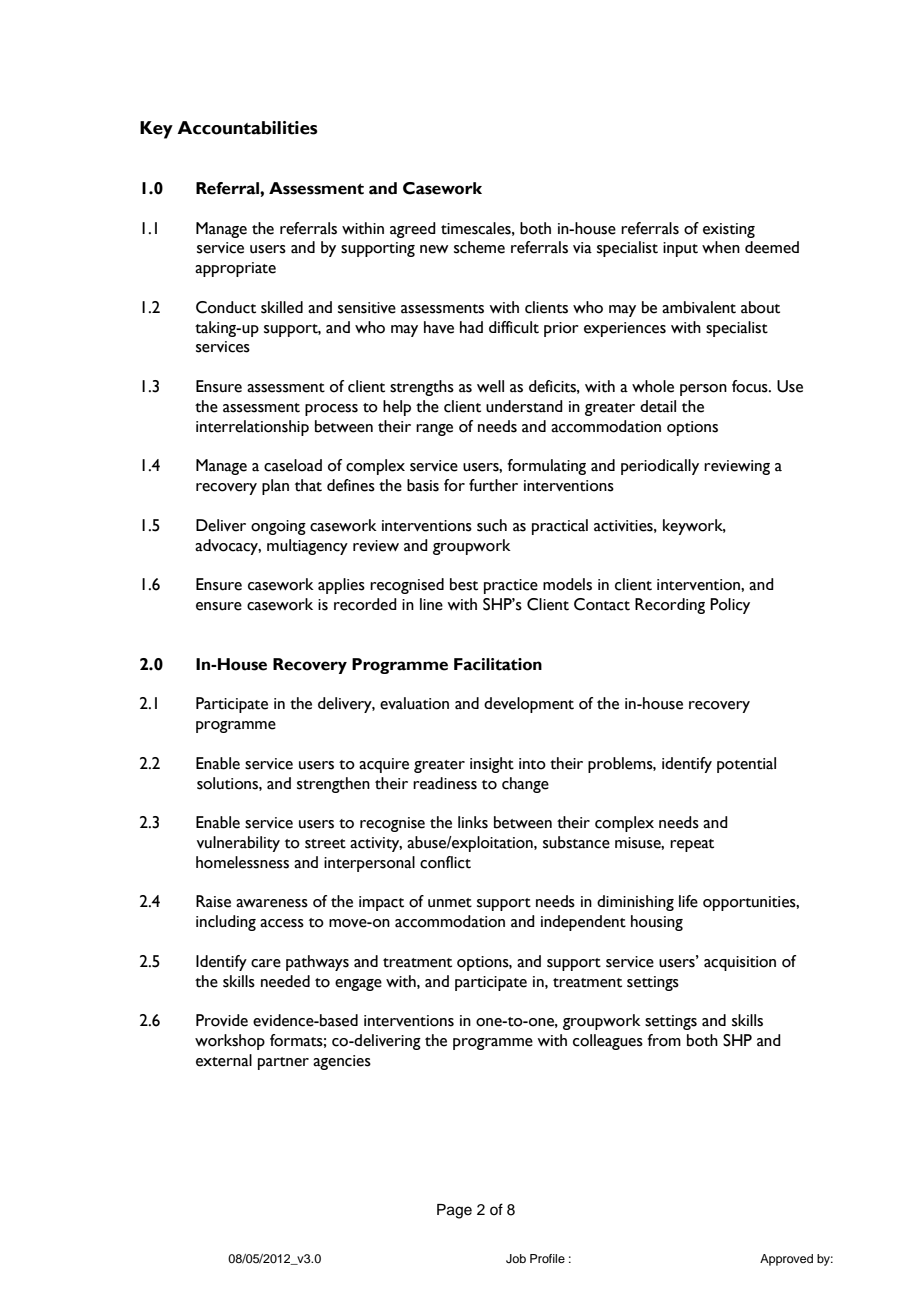 The image size is (924, 1308). What do you see at coordinates (450, 903) in the screenshot?
I see `unmet` at bounding box center [450, 903].
